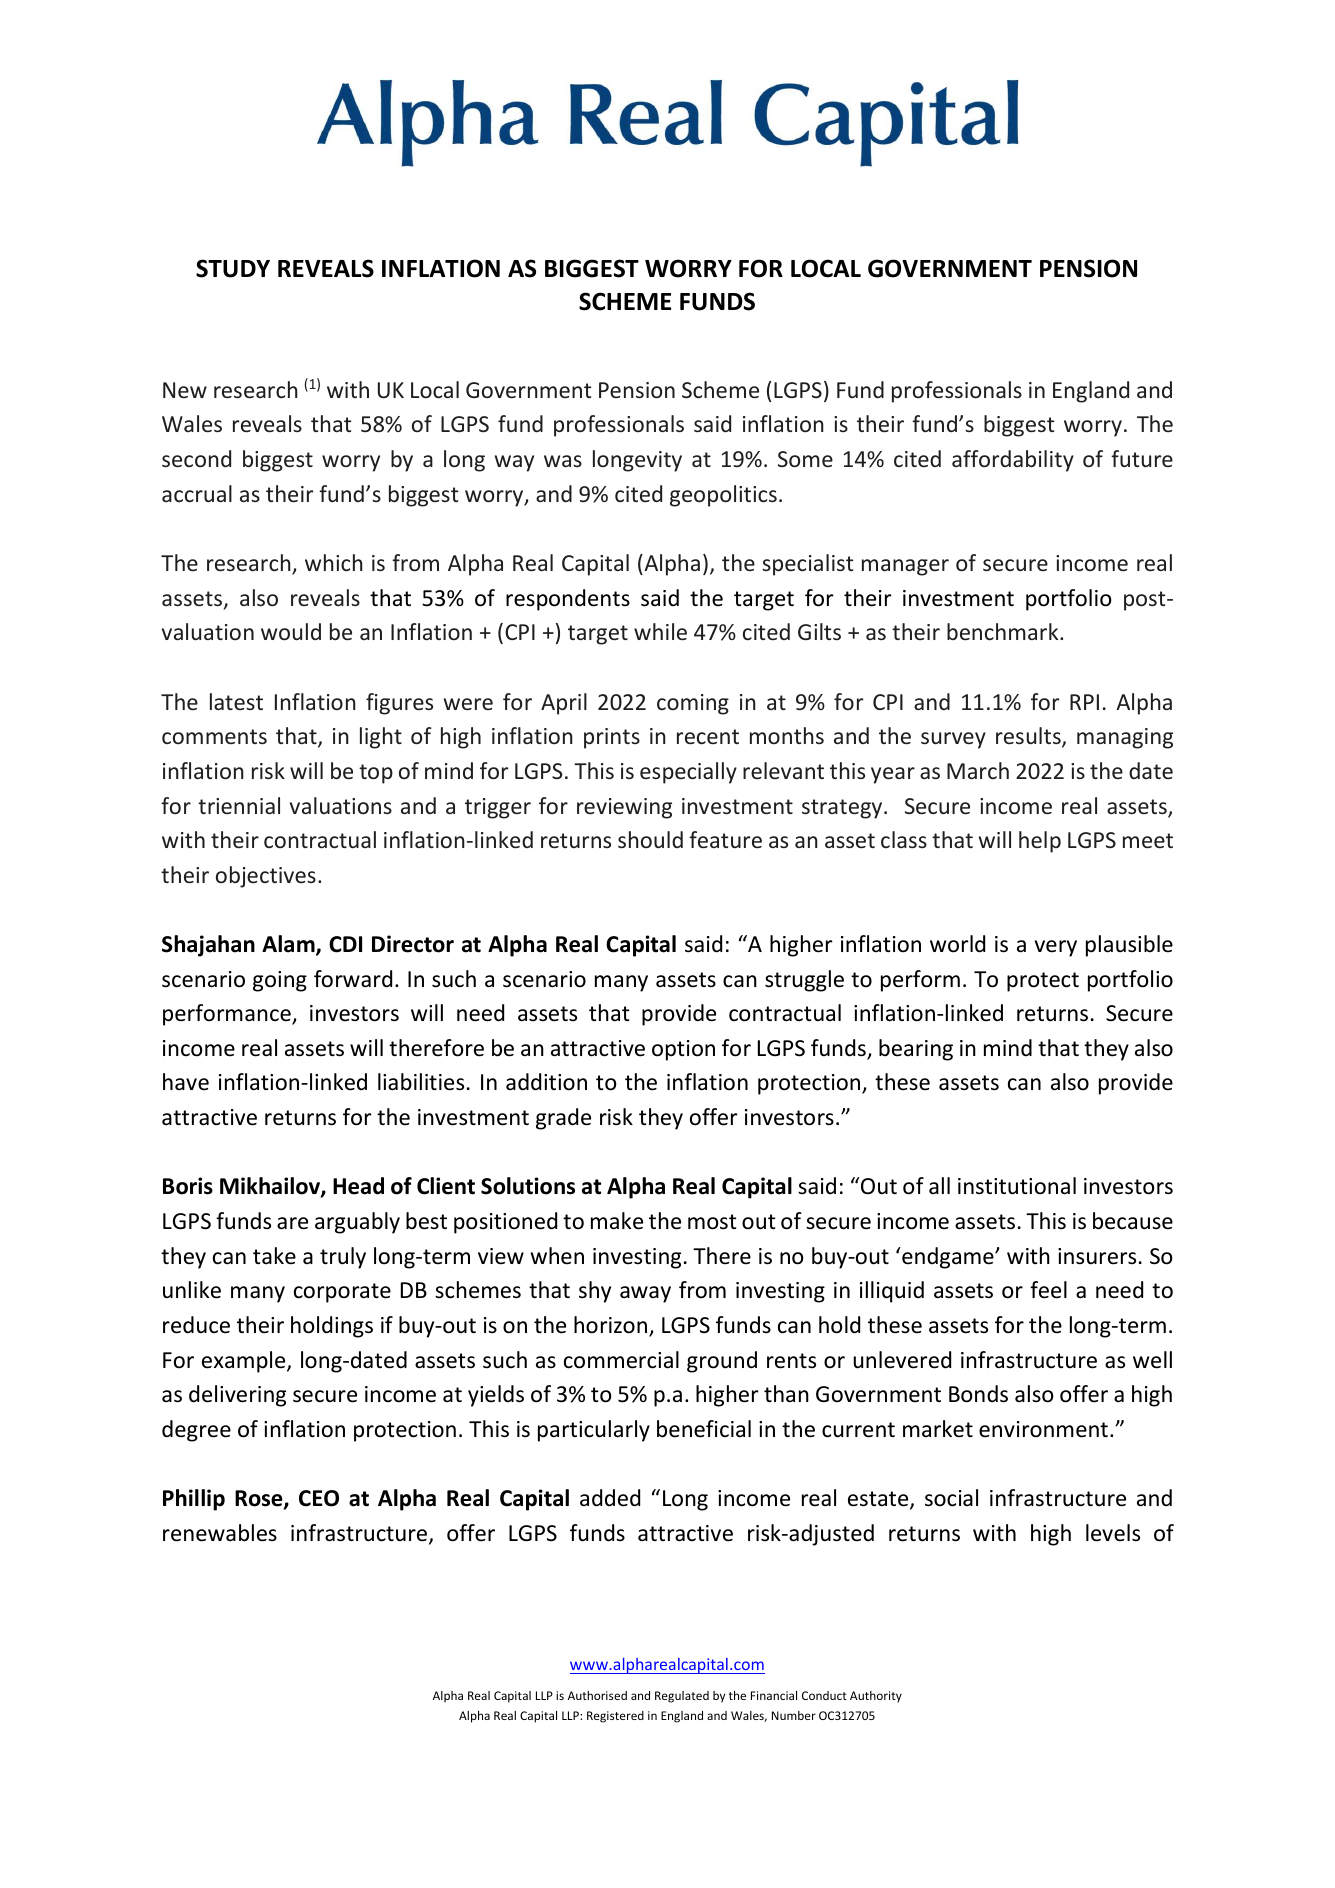 The height and width of the screenshot is (1888, 1335). Describe the element at coordinates (683, 1050) in the screenshot. I see `option` at that location.
